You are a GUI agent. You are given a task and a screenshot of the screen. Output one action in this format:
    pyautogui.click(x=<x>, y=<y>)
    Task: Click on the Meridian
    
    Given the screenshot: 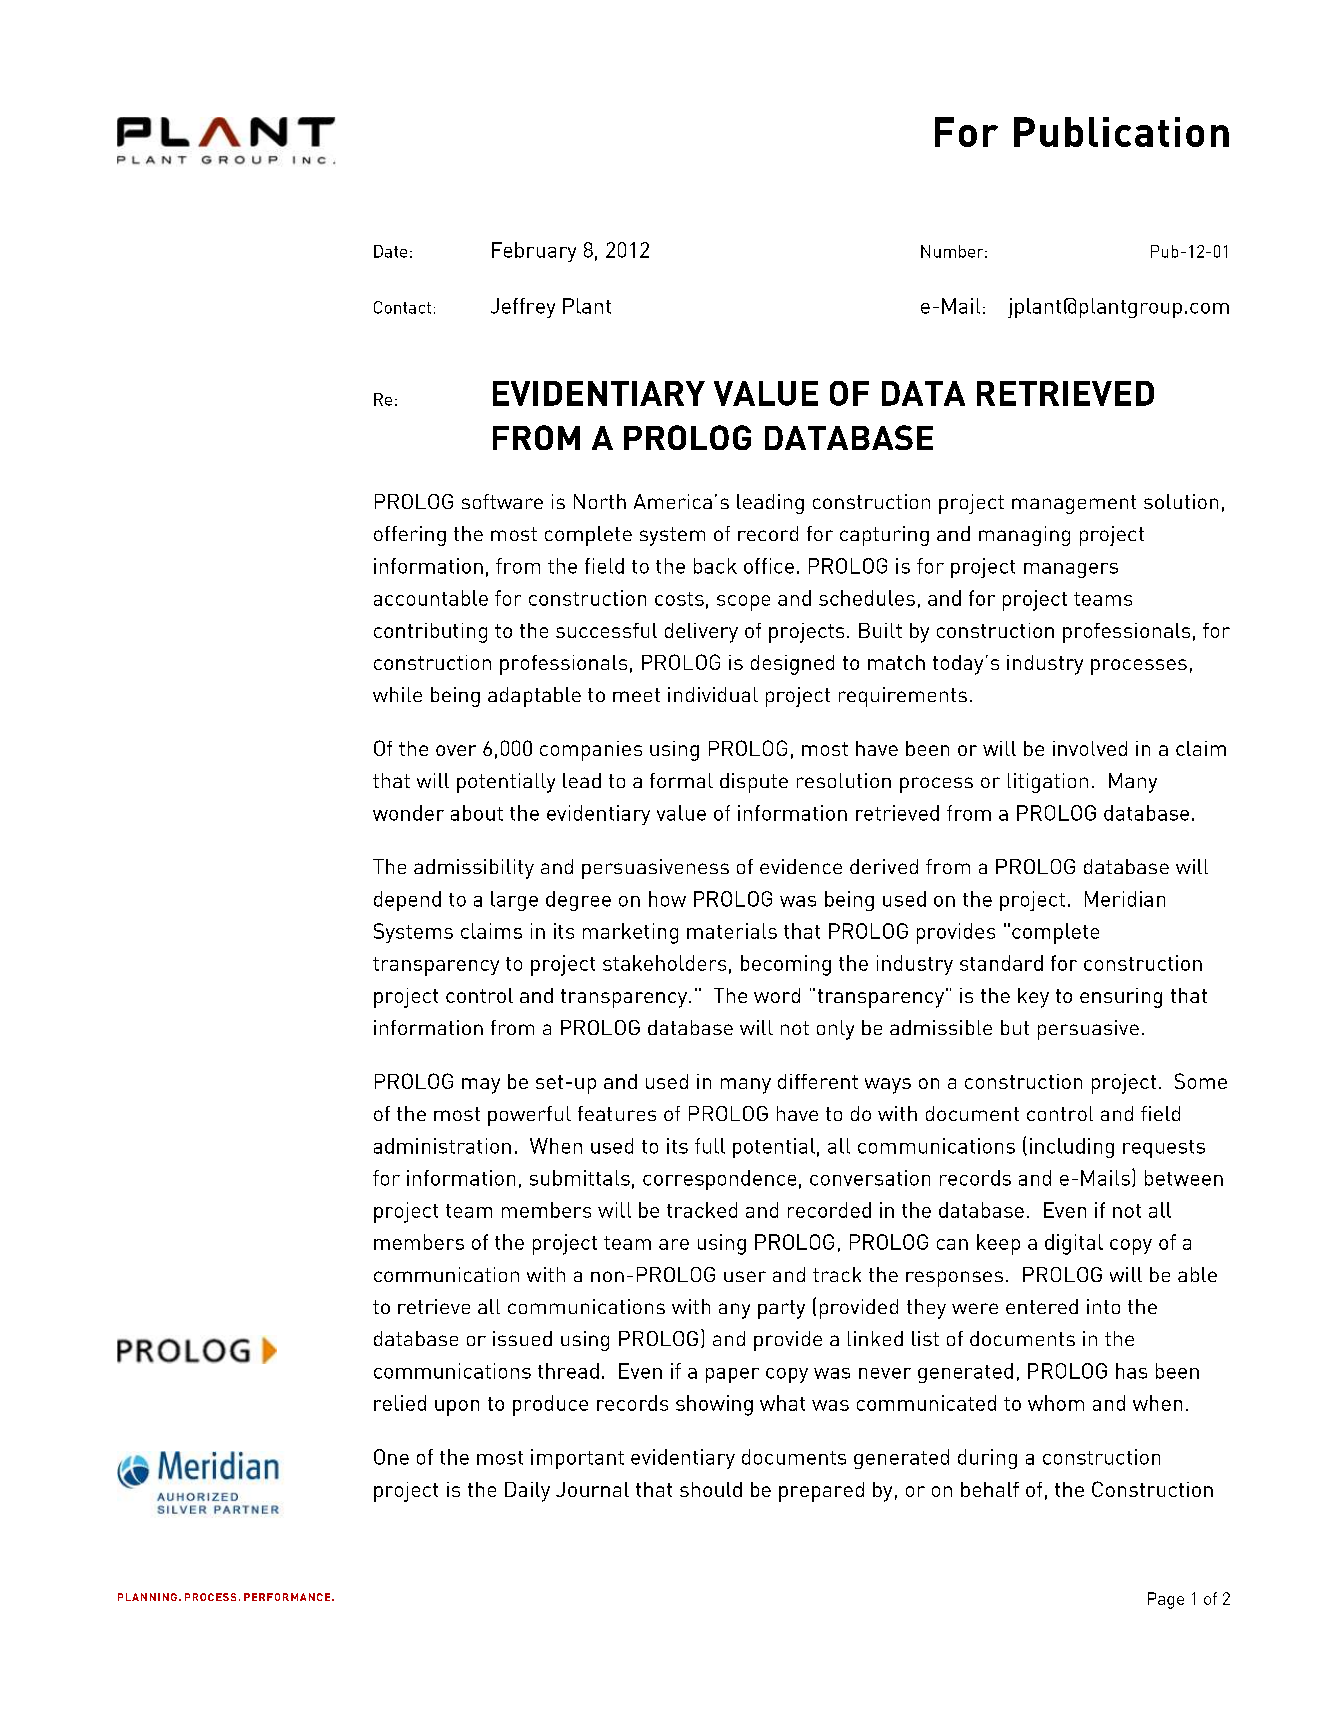 What is the action you would take?
    pyautogui.click(x=1125, y=899)
